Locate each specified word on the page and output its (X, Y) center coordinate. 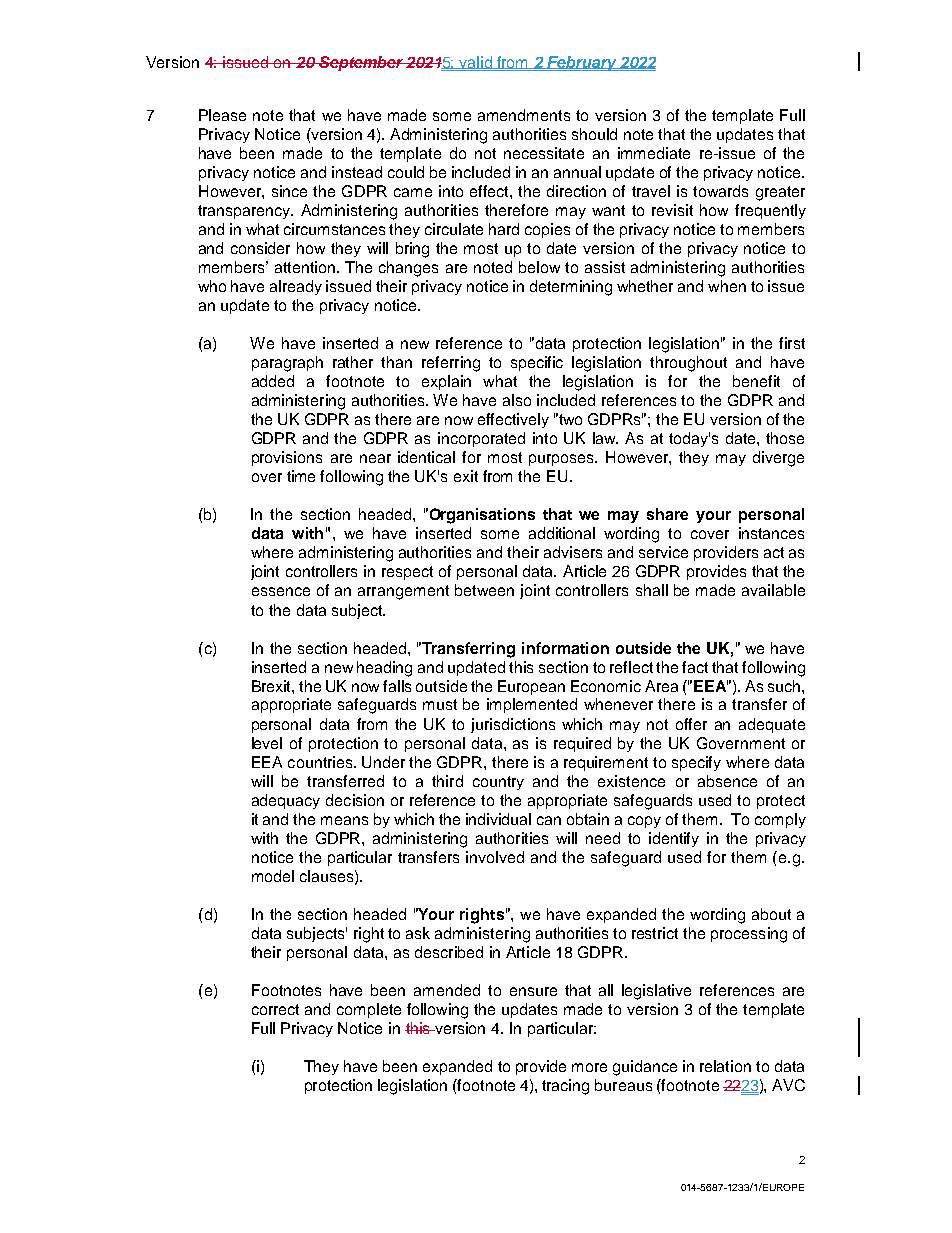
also (517, 400)
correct (275, 1009)
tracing (565, 1087)
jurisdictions (513, 725)
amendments (524, 115)
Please (222, 115)
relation (725, 1066)
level (267, 743)
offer (691, 724)
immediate (654, 153)
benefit (756, 381)
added (273, 381)
